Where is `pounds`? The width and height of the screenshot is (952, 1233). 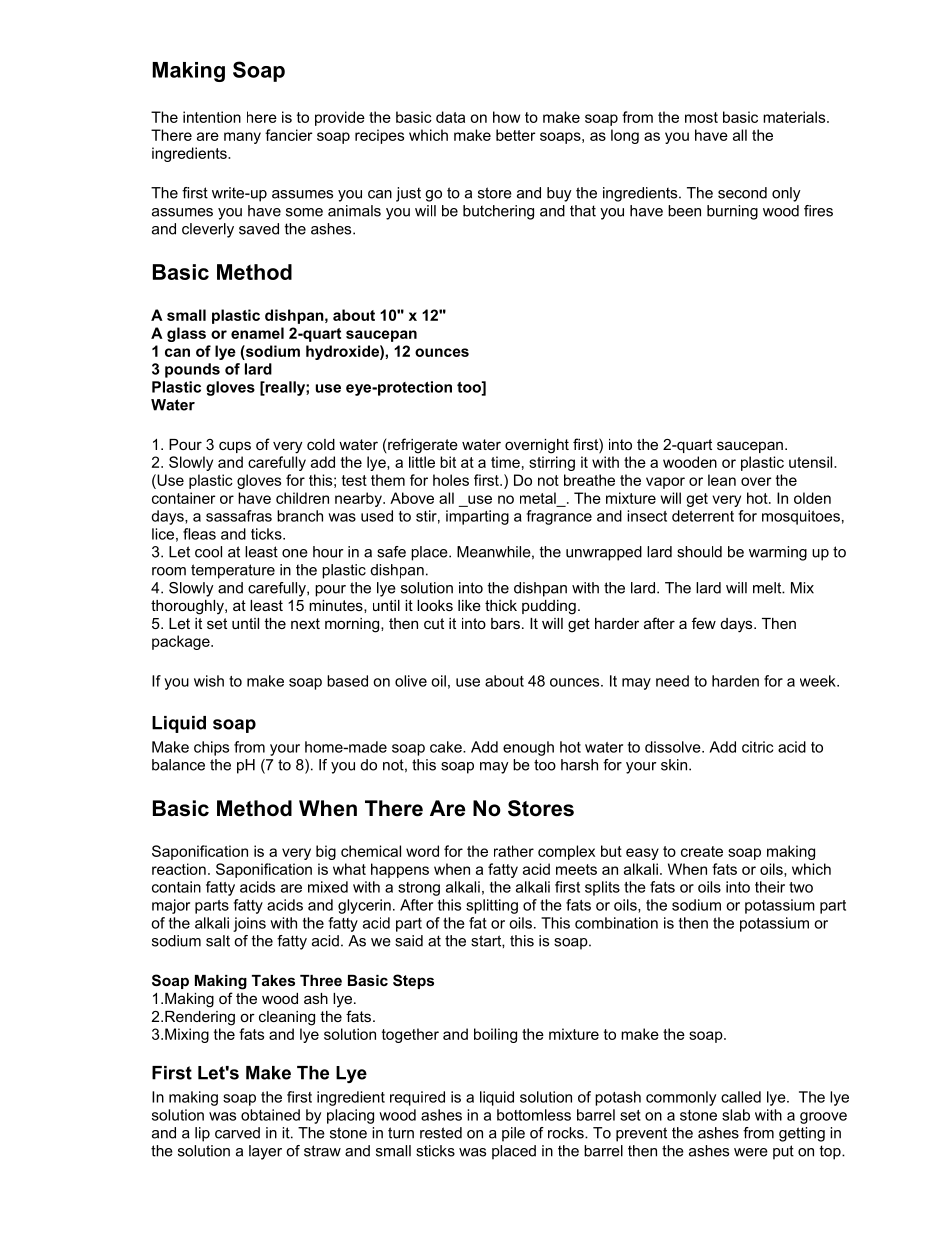 pounds is located at coordinates (192, 370).
